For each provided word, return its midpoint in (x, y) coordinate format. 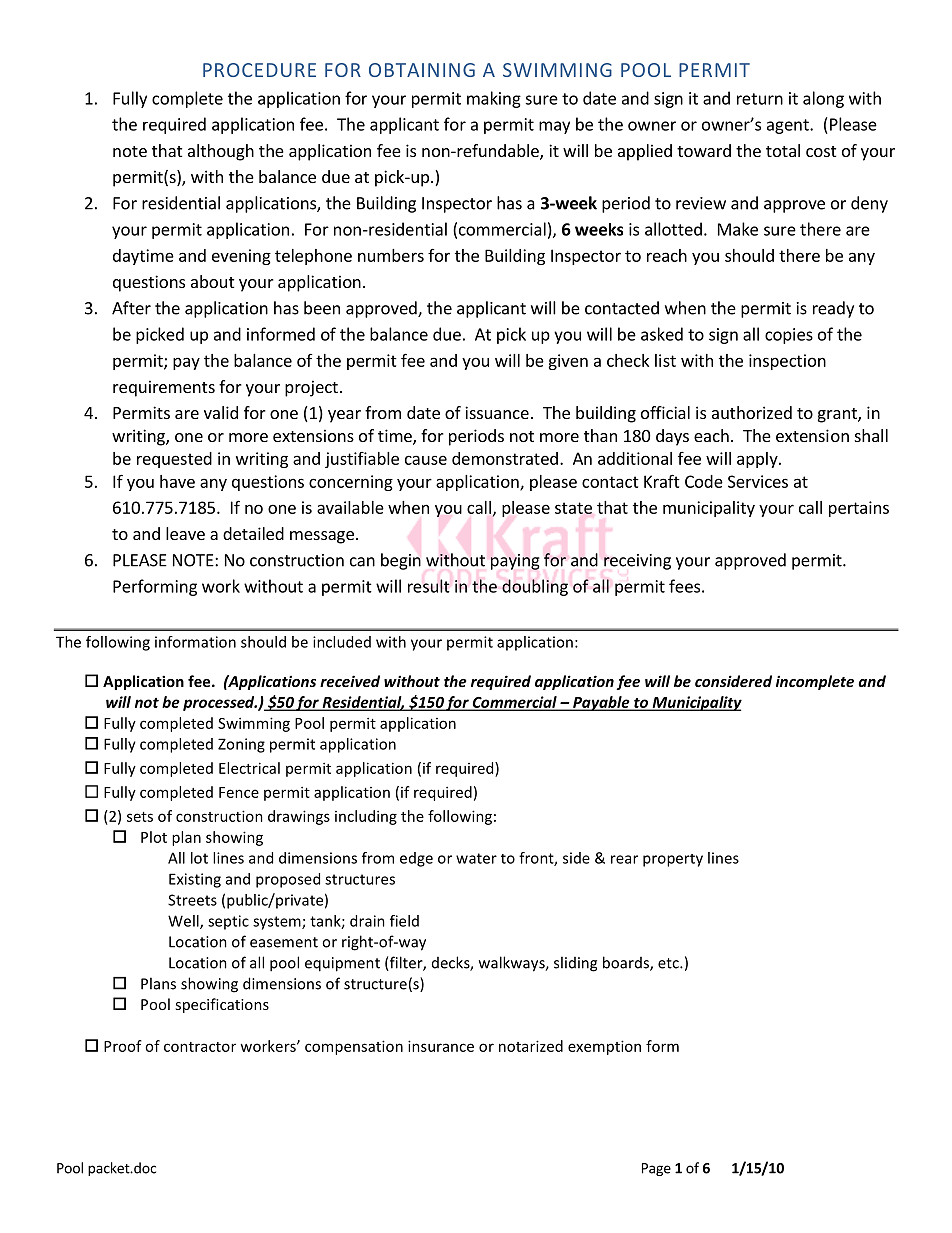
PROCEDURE (259, 70)
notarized (531, 1046)
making (494, 99)
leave (185, 533)
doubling (535, 587)
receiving (637, 562)
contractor (200, 1047)
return (760, 99)
